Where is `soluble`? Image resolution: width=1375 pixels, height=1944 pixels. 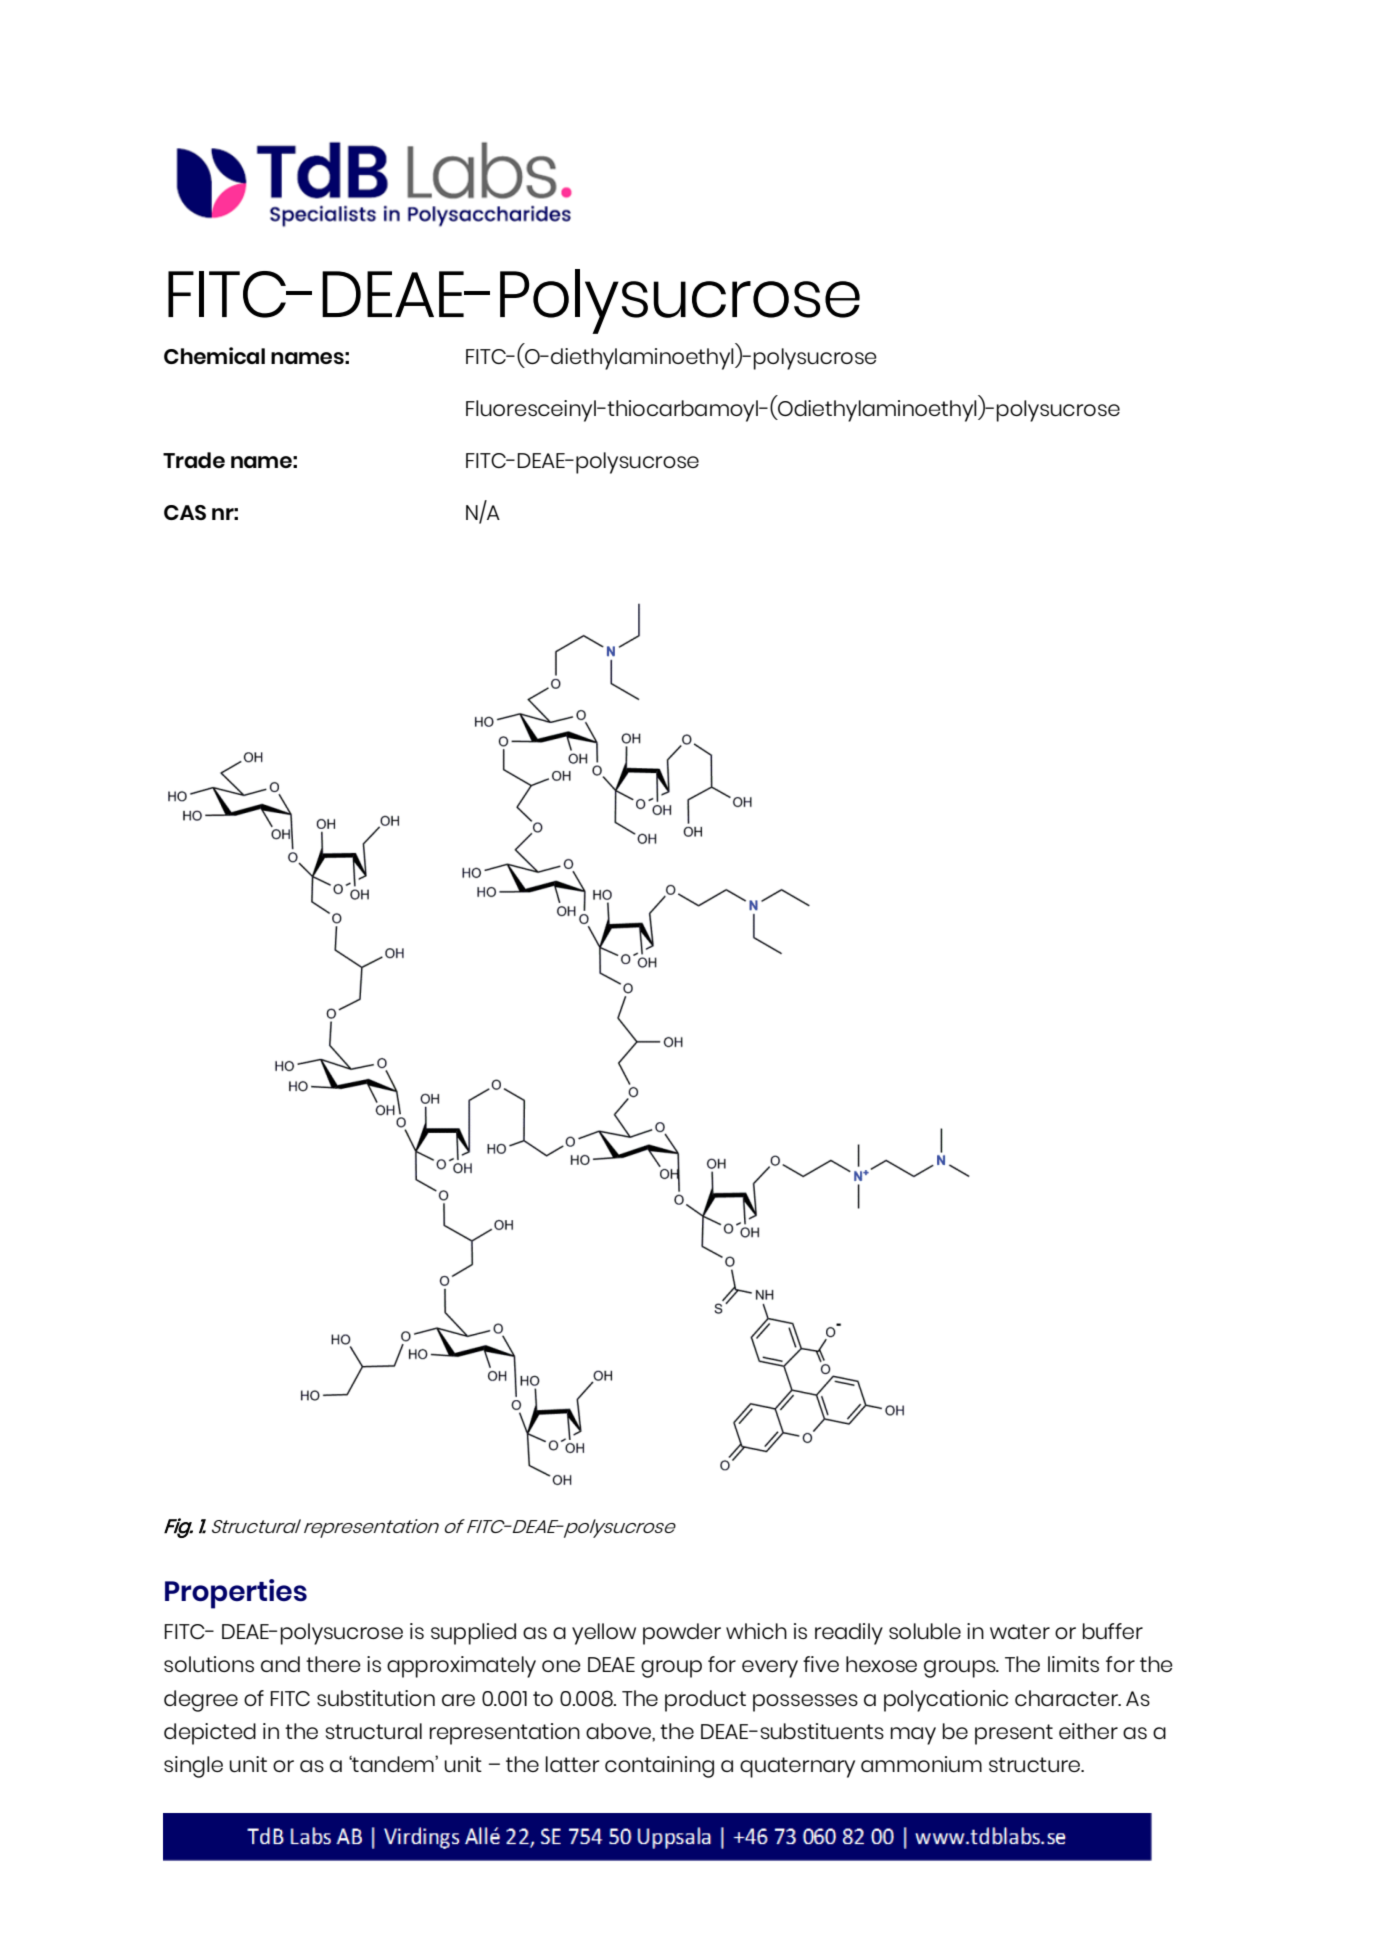 soluble is located at coordinates (925, 1631).
